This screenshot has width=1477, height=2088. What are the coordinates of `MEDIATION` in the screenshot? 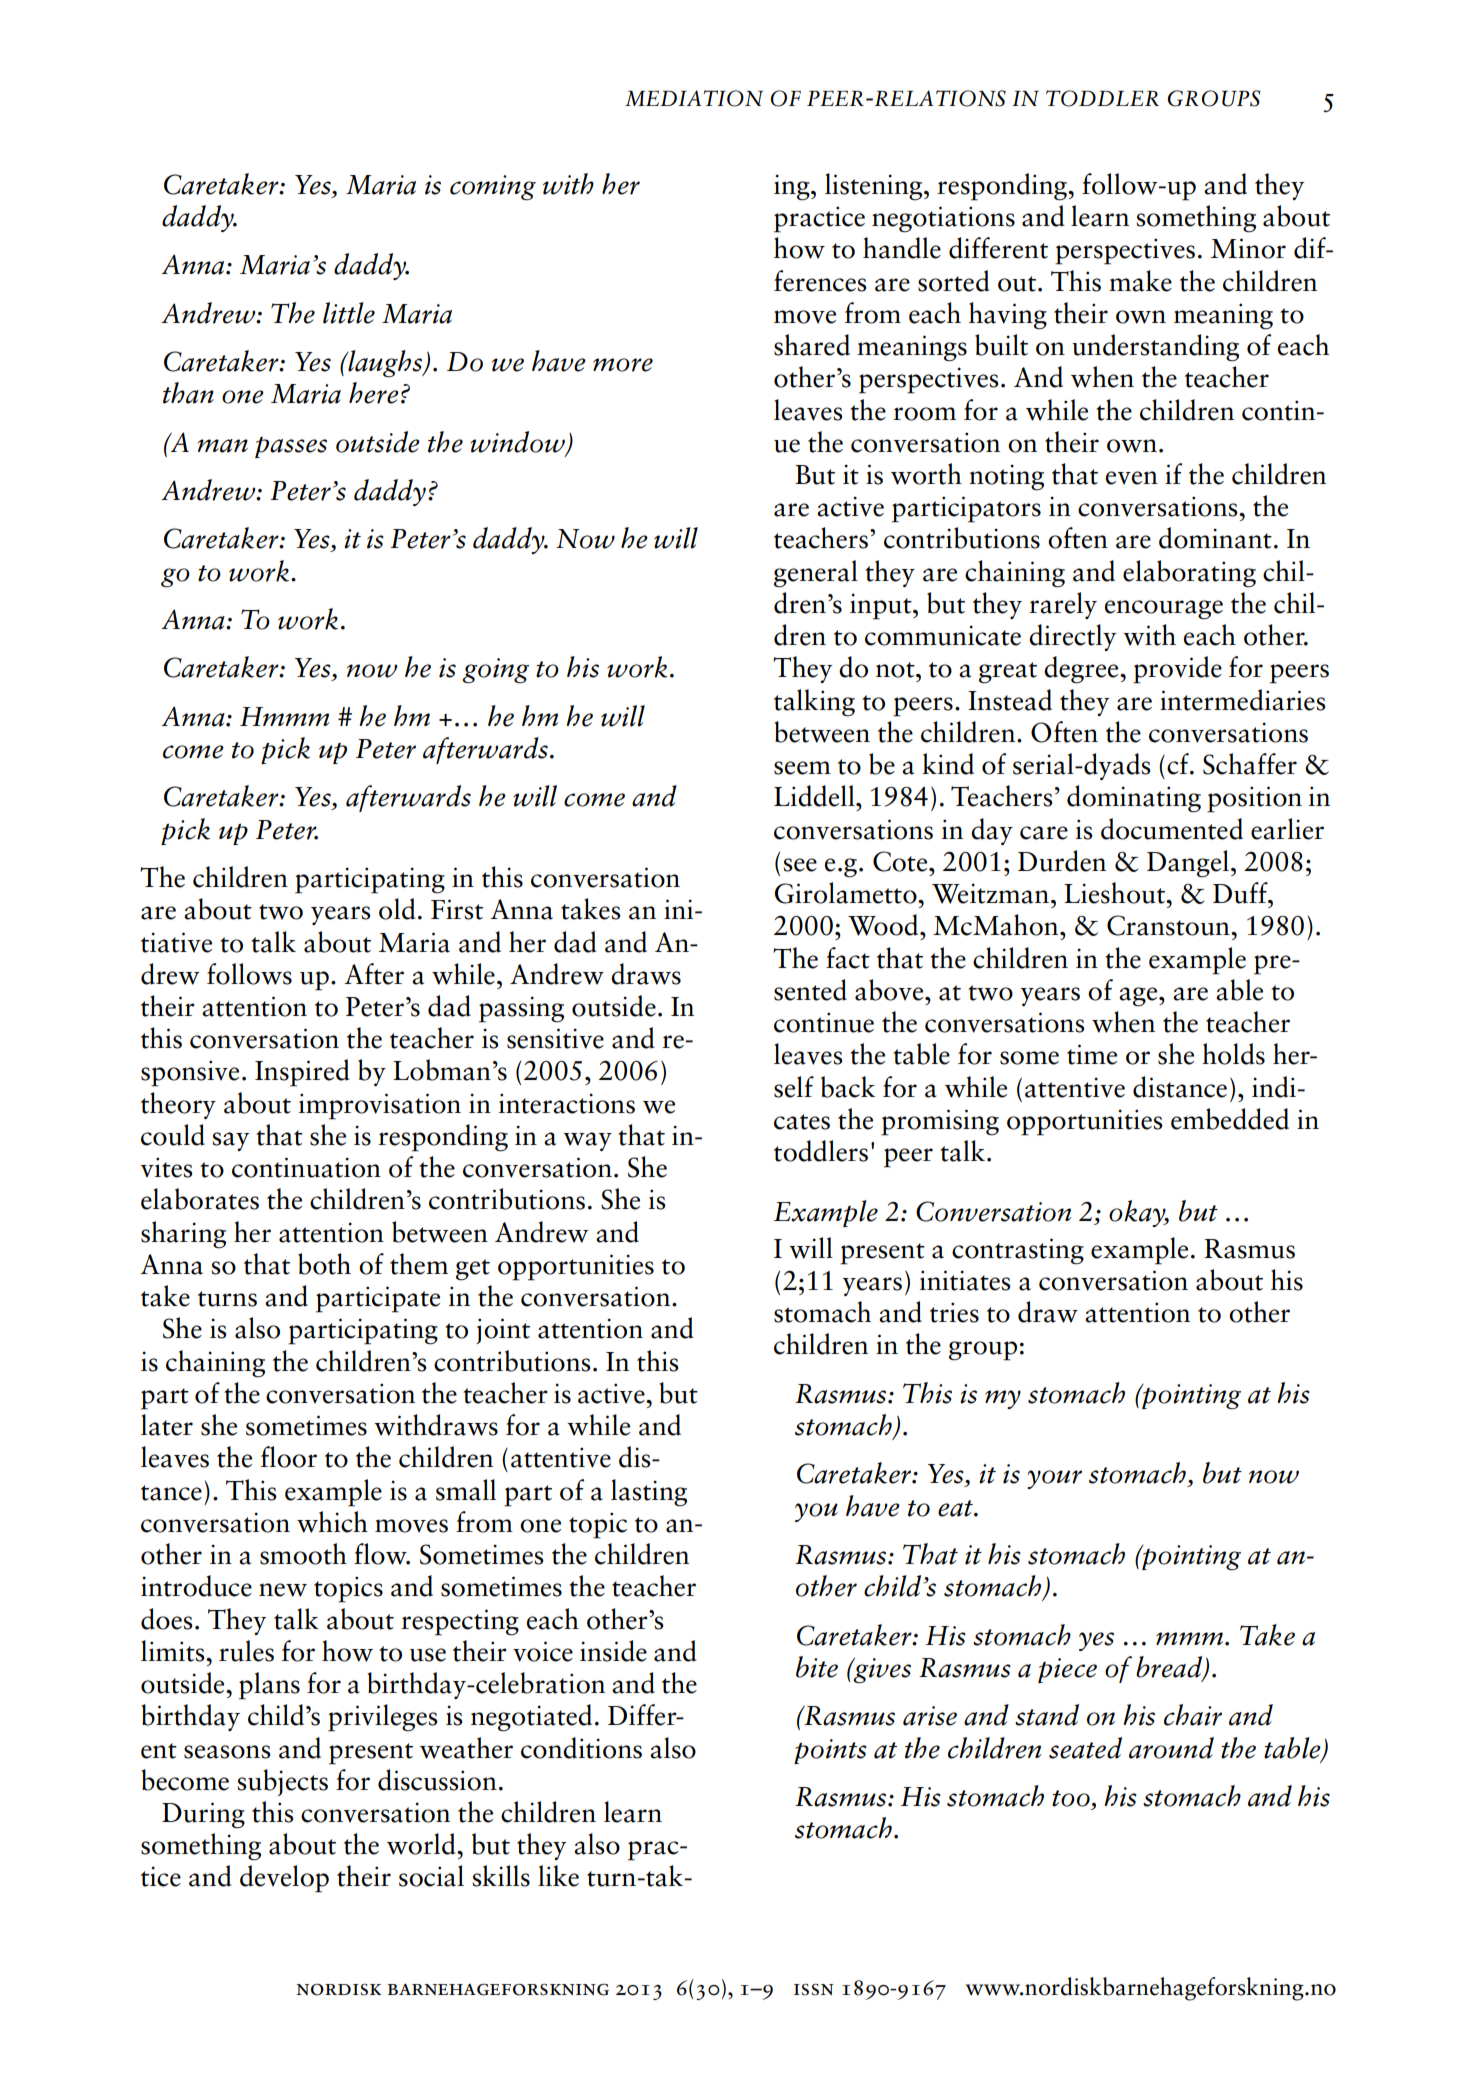 It's located at (694, 98).
